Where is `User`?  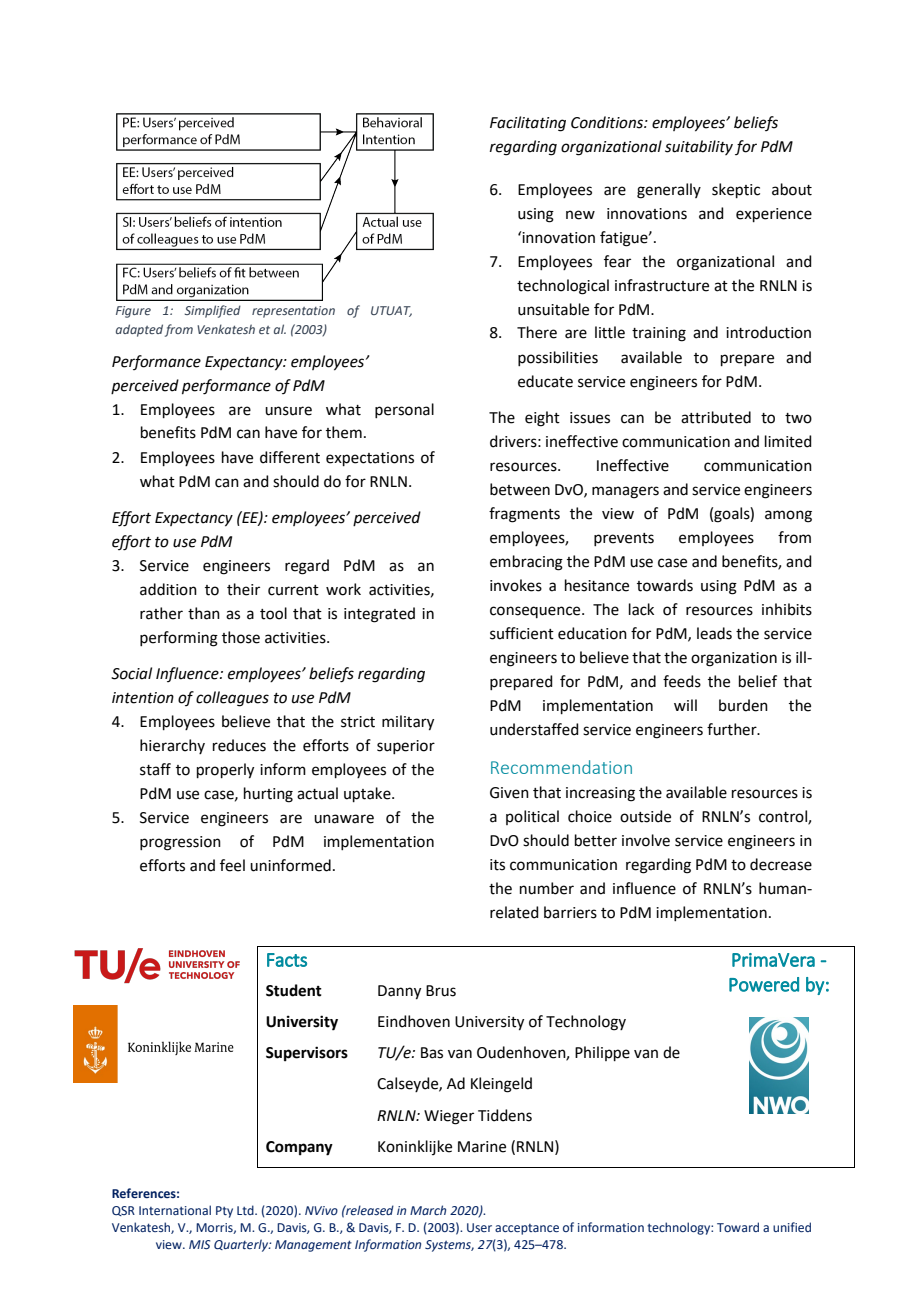 User is located at coordinates (479, 1227).
